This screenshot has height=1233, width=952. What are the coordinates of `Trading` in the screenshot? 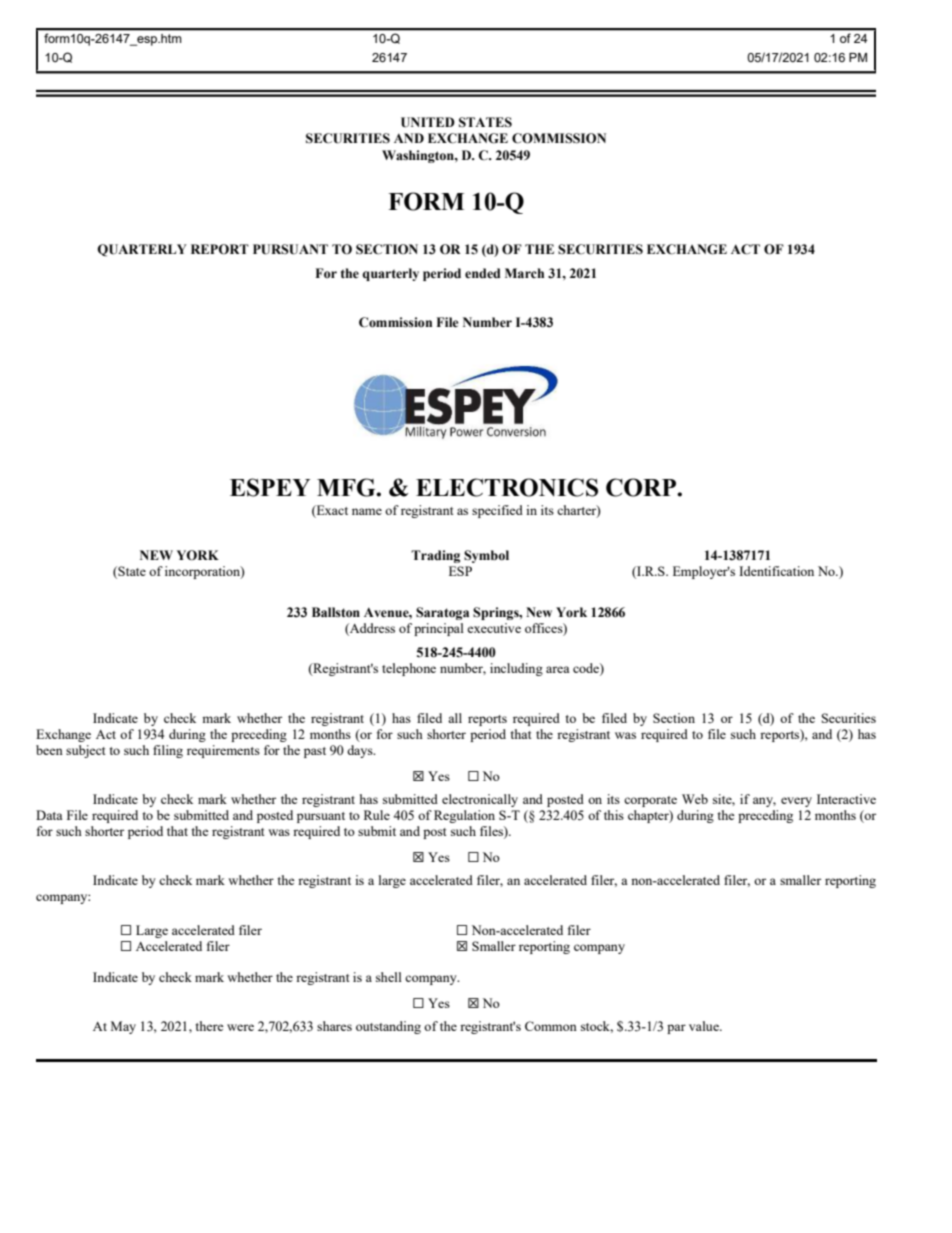 It's located at (435, 556).
